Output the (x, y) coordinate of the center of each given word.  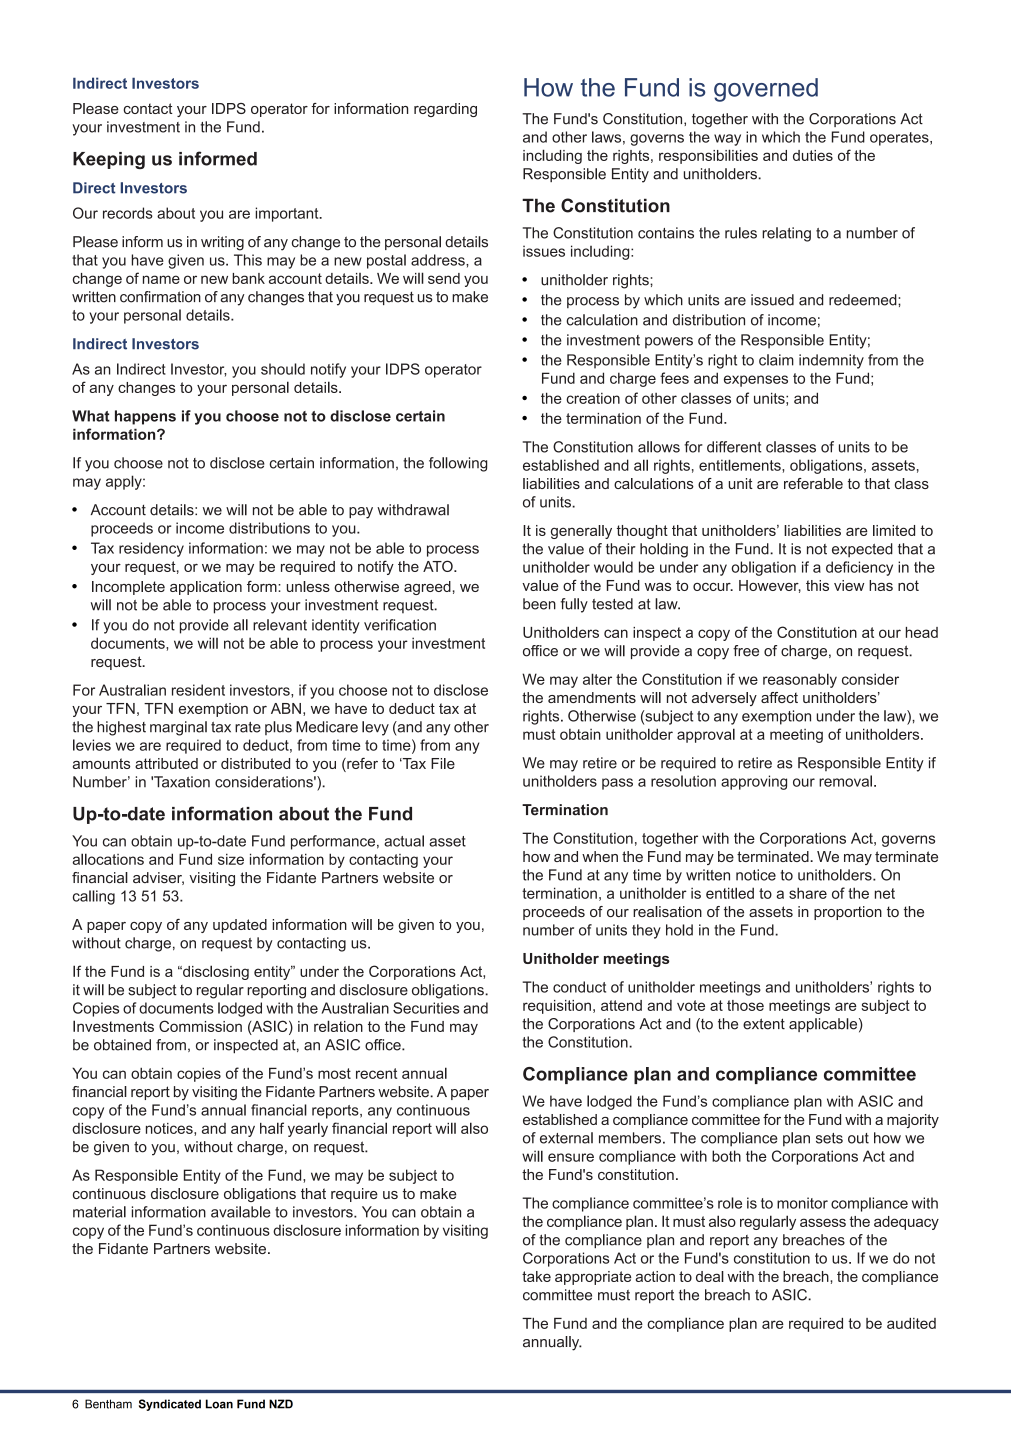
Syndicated (170, 1405)
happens (145, 417)
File (443, 763)
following (458, 464)
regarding (445, 110)
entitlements (741, 465)
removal (845, 781)
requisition (557, 1007)
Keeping (109, 160)
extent (764, 1024)
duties (813, 155)
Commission (200, 1026)
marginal (178, 728)
